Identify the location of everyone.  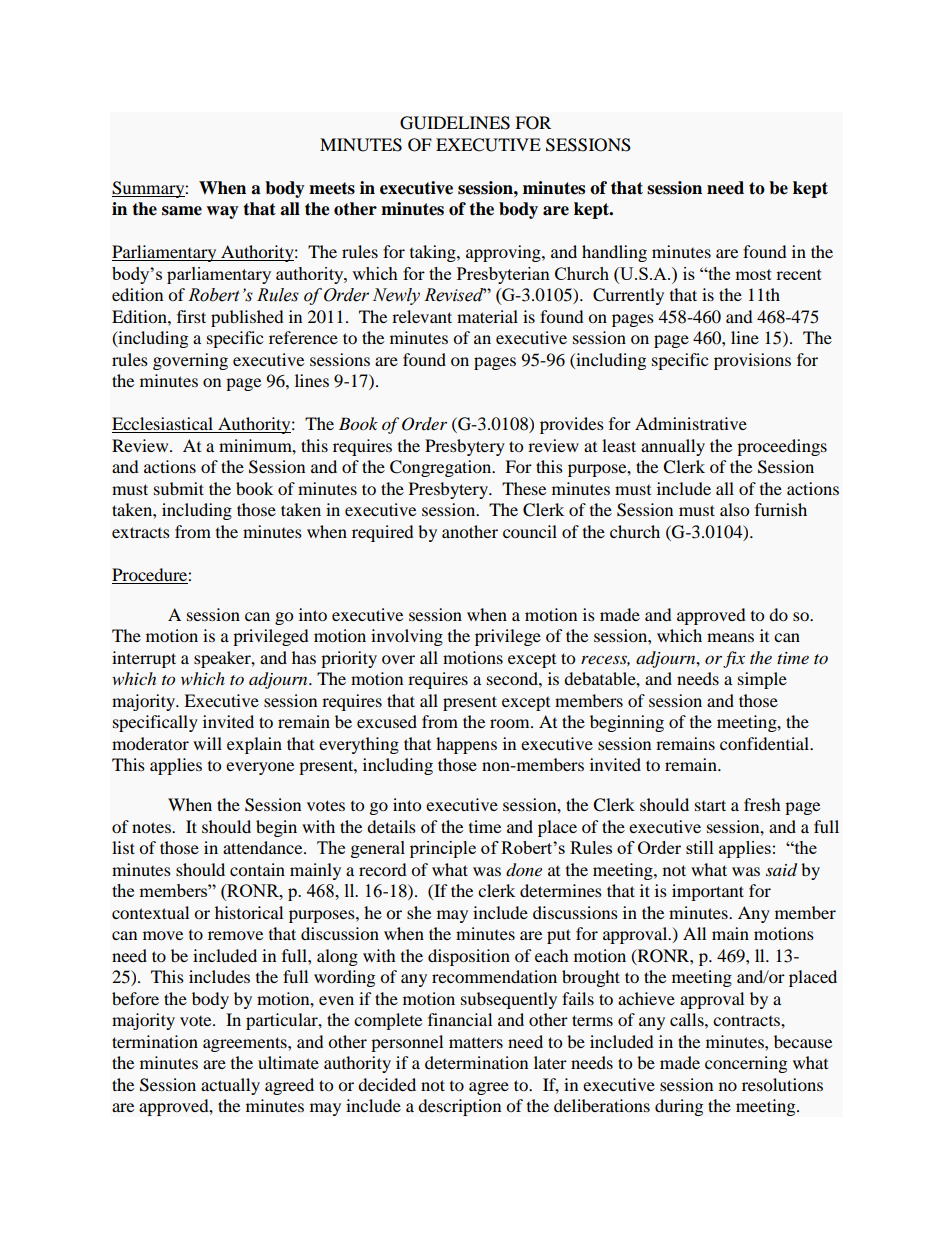
(260, 768).
